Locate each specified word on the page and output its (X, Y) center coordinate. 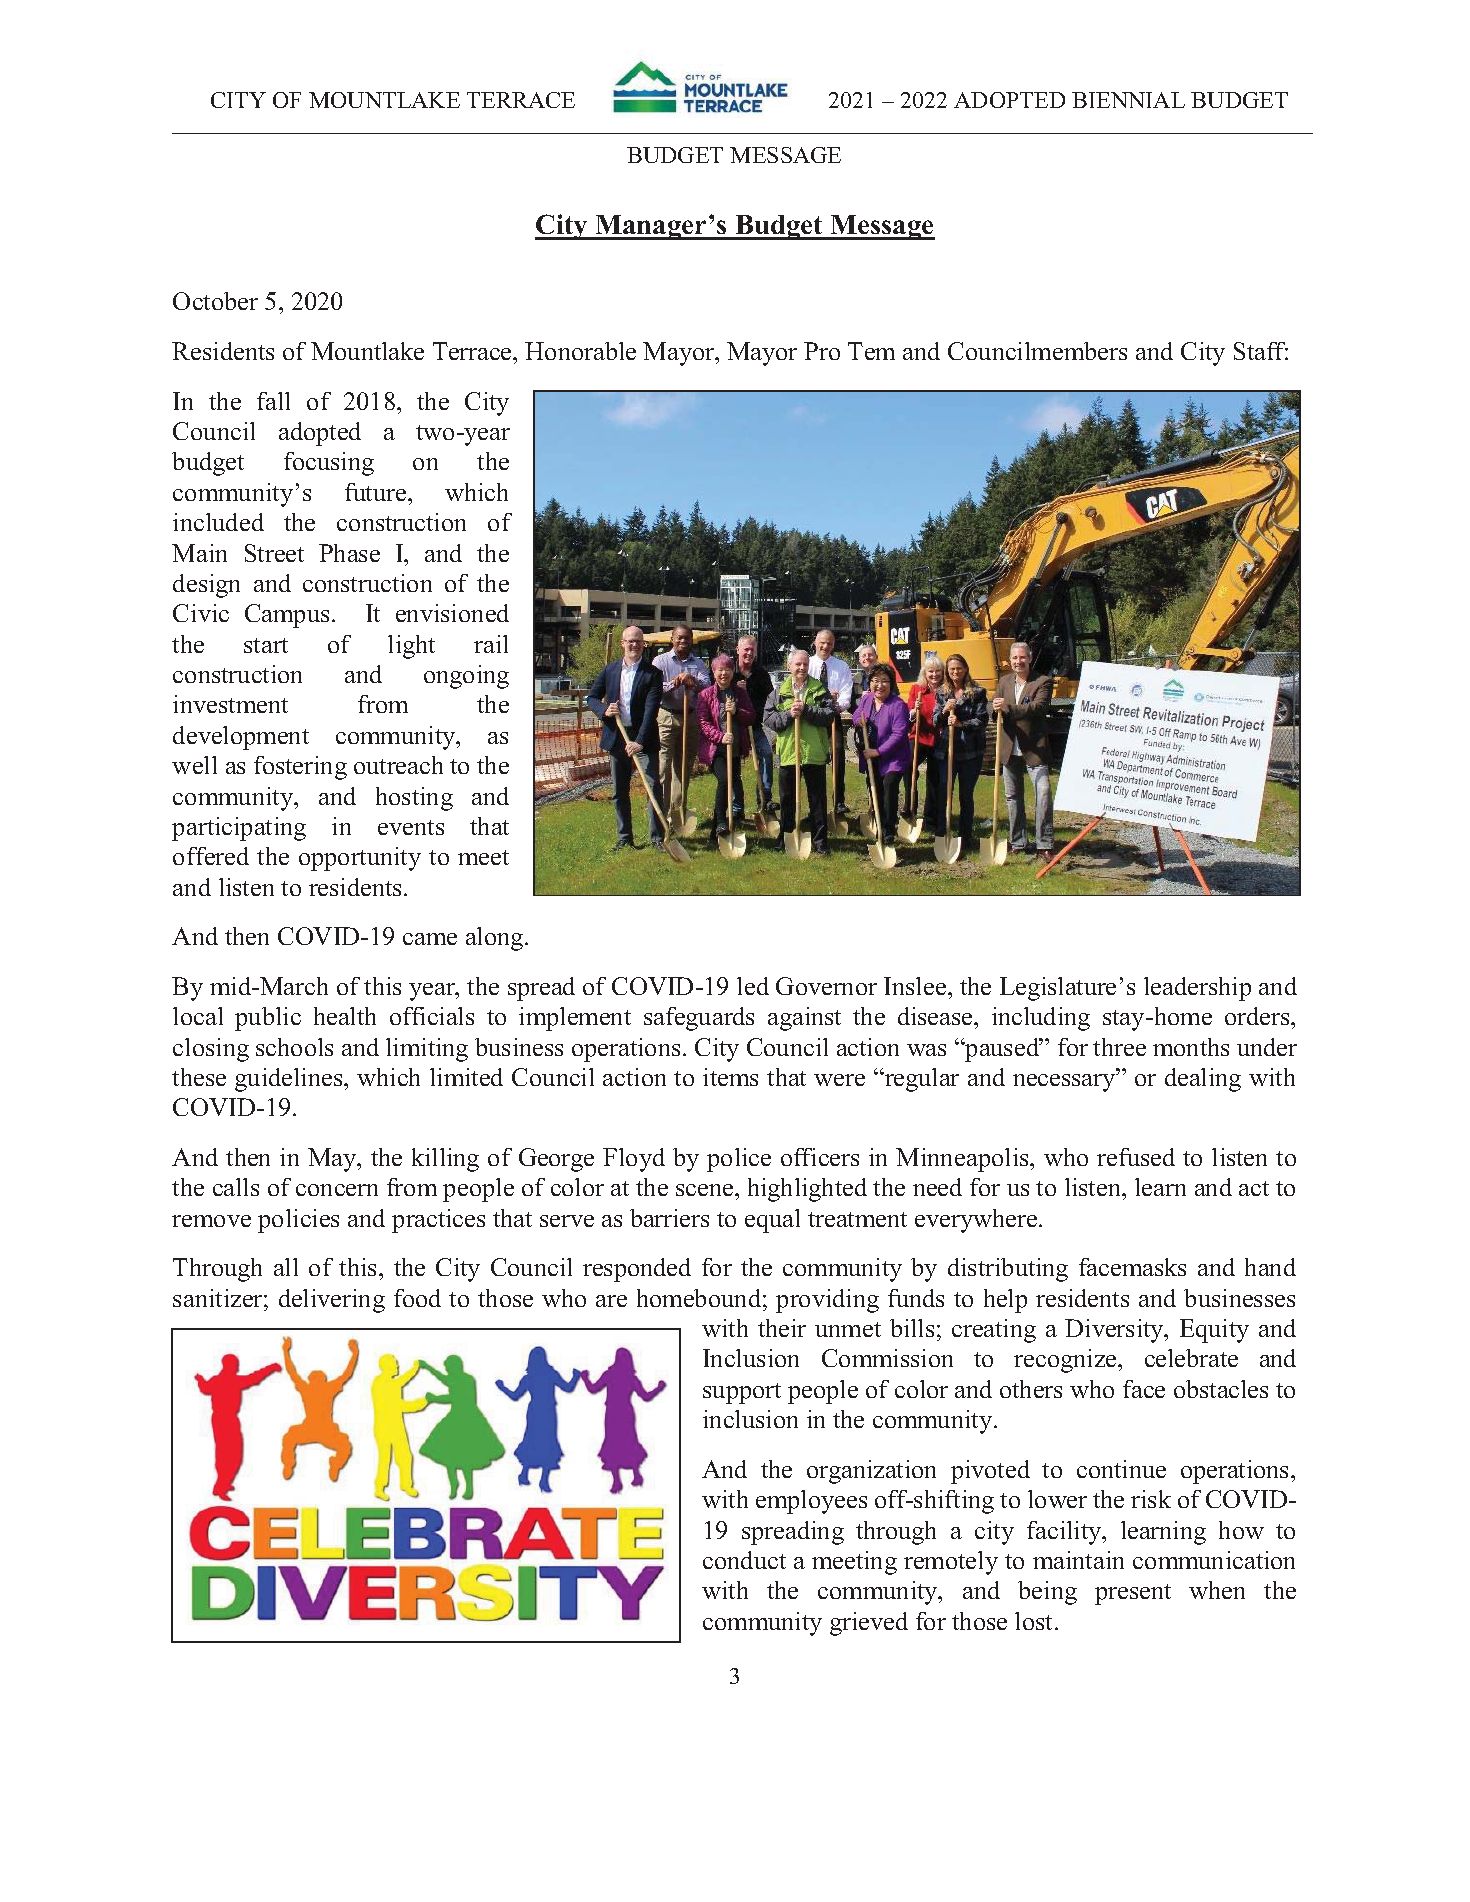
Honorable (580, 351)
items (730, 1077)
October (215, 301)
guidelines (290, 1080)
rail (491, 644)
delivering (332, 1301)
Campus (287, 616)
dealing (1203, 1080)
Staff (1261, 351)
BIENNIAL (1128, 100)
